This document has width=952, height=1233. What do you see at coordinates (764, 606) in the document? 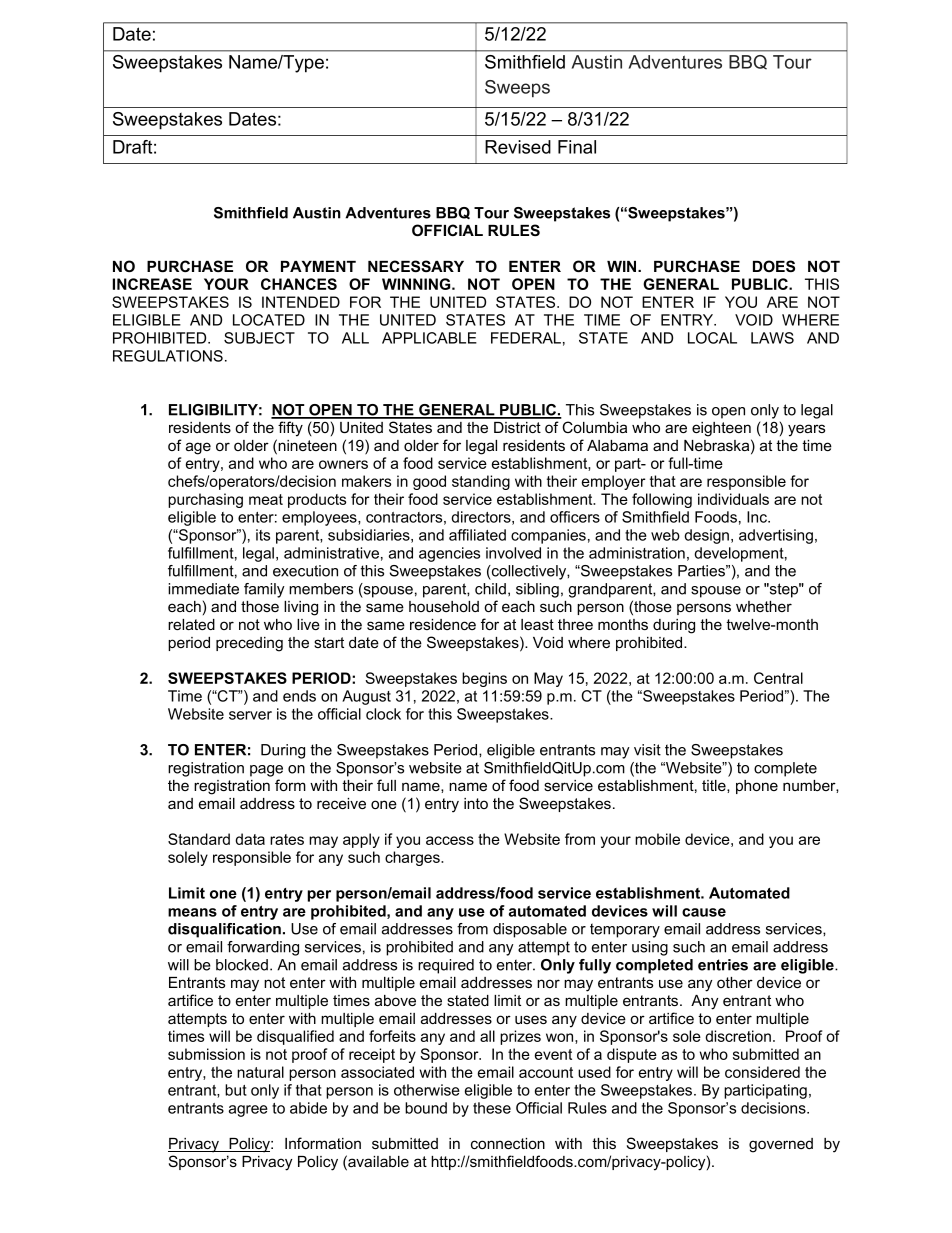
I see `whether` at bounding box center [764, 606].
